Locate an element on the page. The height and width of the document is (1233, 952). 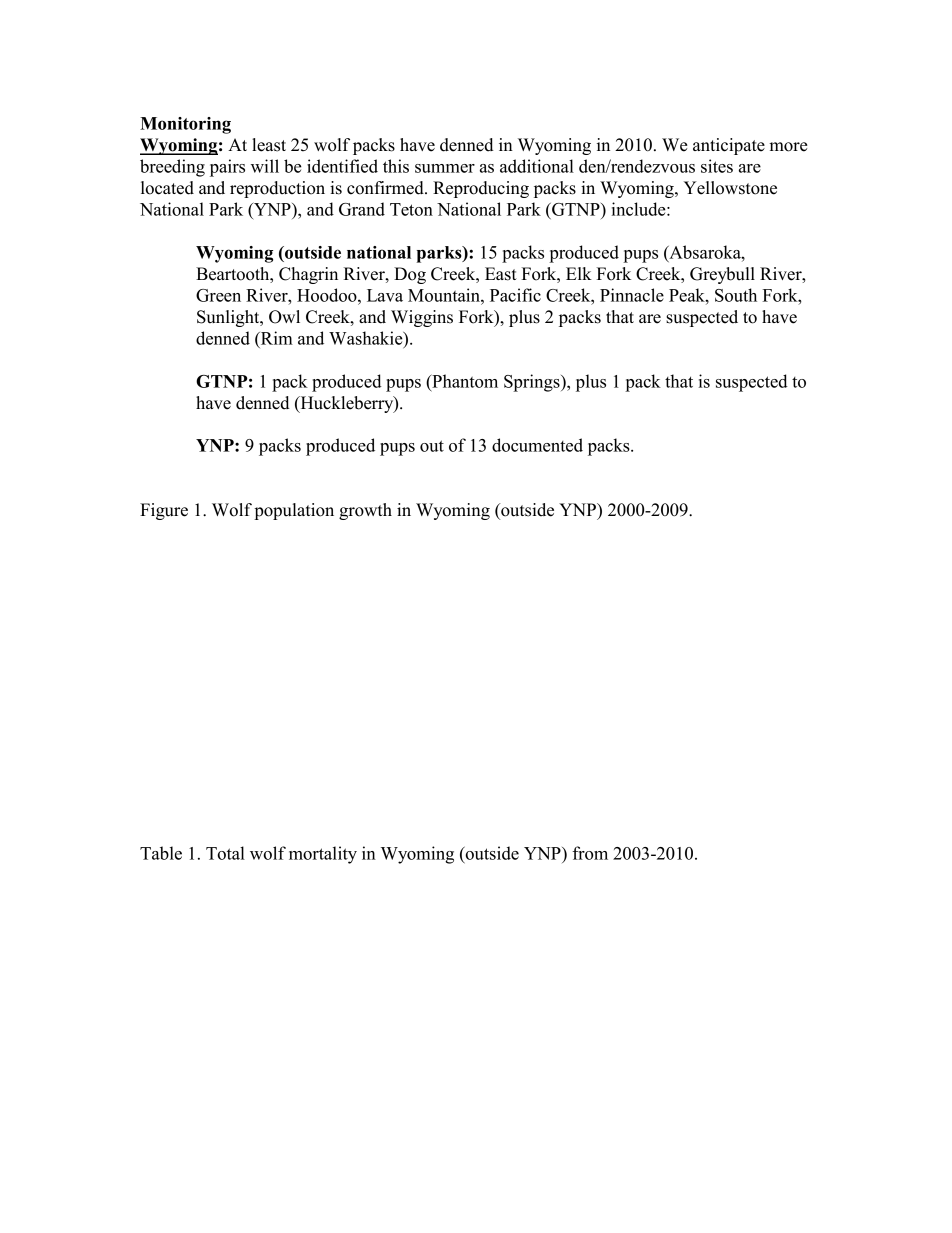
South is located at coordinates (736, 295).
